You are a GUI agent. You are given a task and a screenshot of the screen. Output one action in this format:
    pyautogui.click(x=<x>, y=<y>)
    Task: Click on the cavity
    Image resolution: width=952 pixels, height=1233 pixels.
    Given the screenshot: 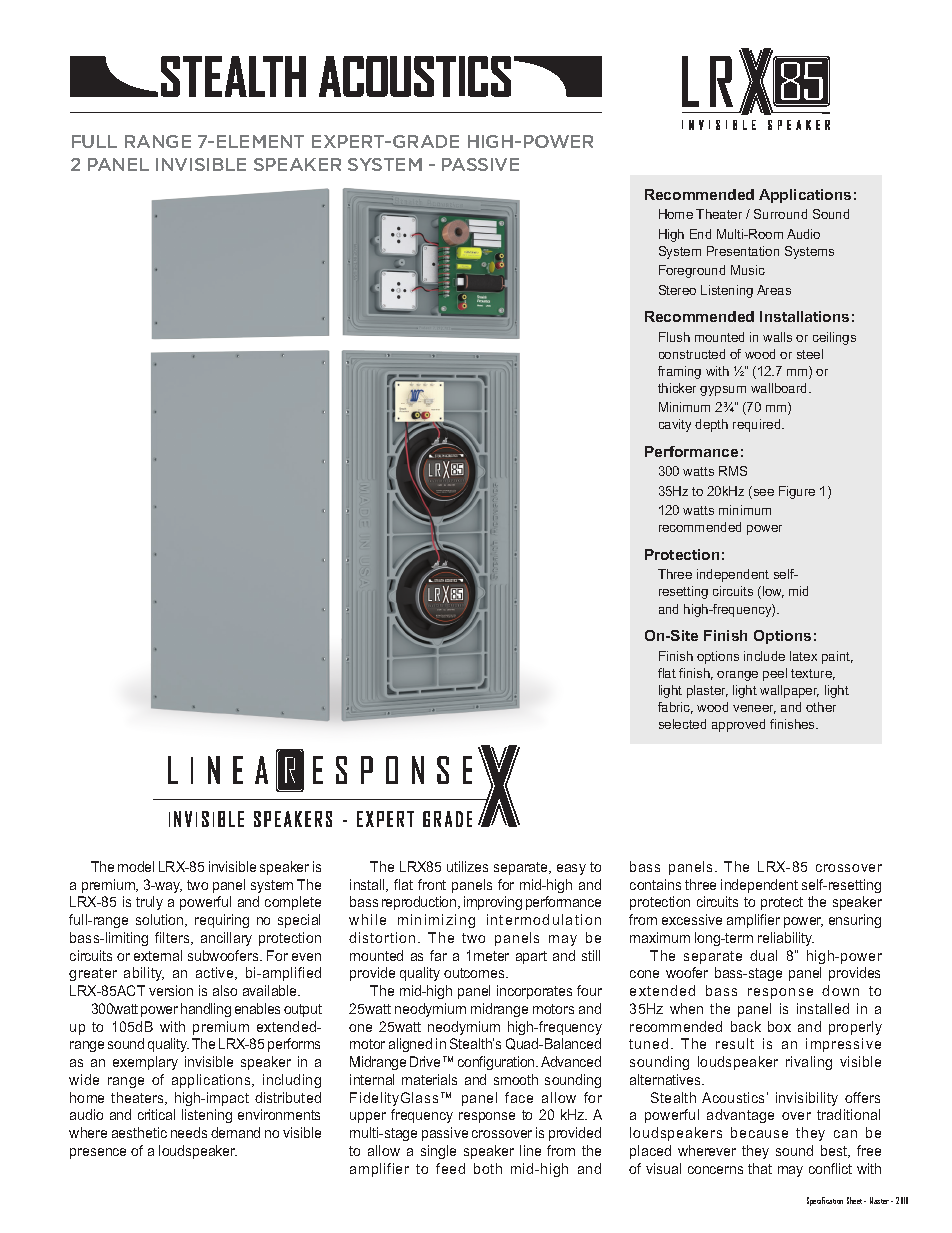 What is the action you would take?
    pyautogui.click(x=675, y=425)
